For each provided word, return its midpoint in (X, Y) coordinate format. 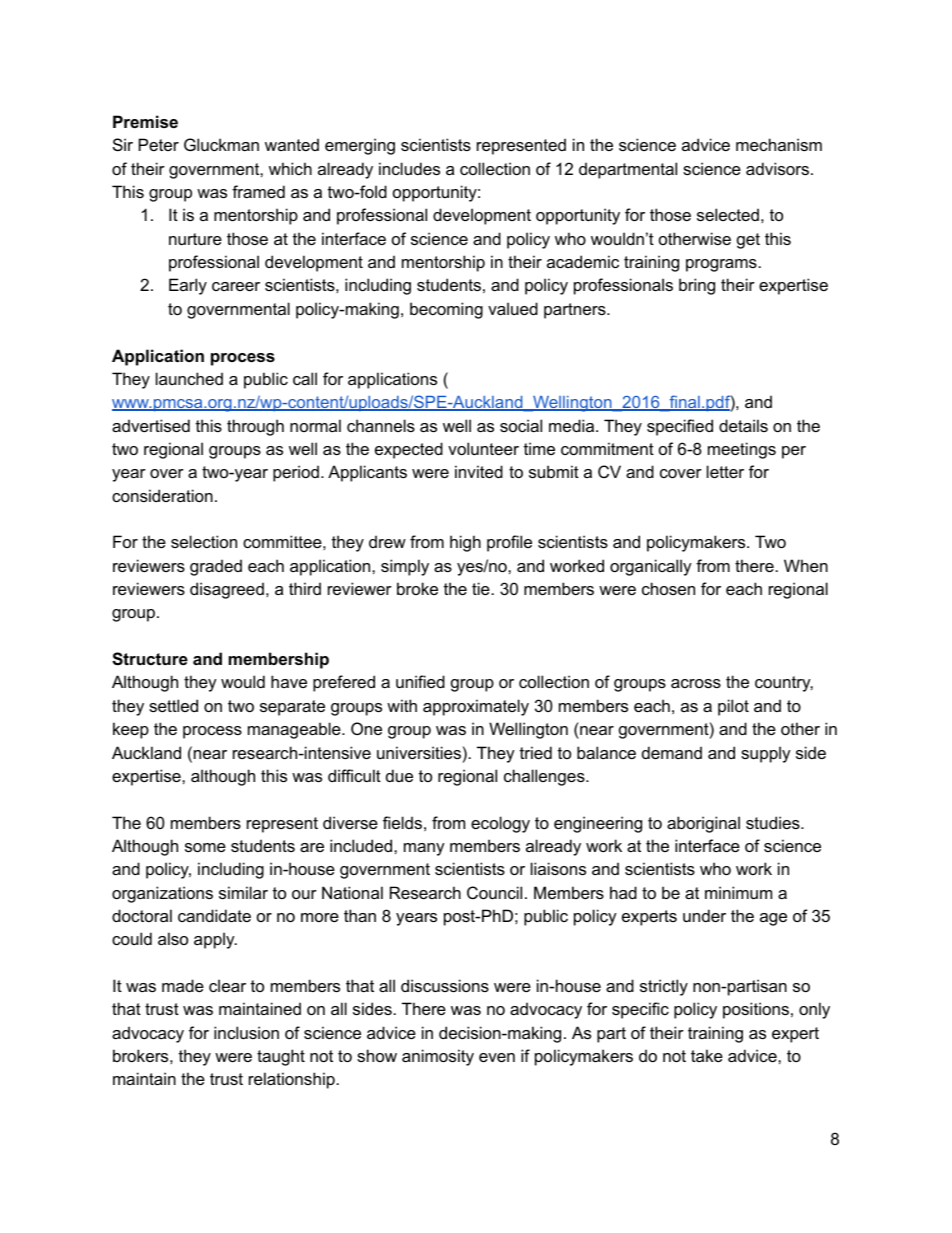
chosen (668, 588)
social (521, 425)
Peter (159, 144)
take (707, 1055)
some (205, 847)
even (497, 1057)
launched (189, 378)
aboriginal (703, 824)
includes (409, 168)
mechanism (779, 144)
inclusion (246, 1032)
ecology (500, 824)
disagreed (227, 590)
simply (405, 567)
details (743, 425)
